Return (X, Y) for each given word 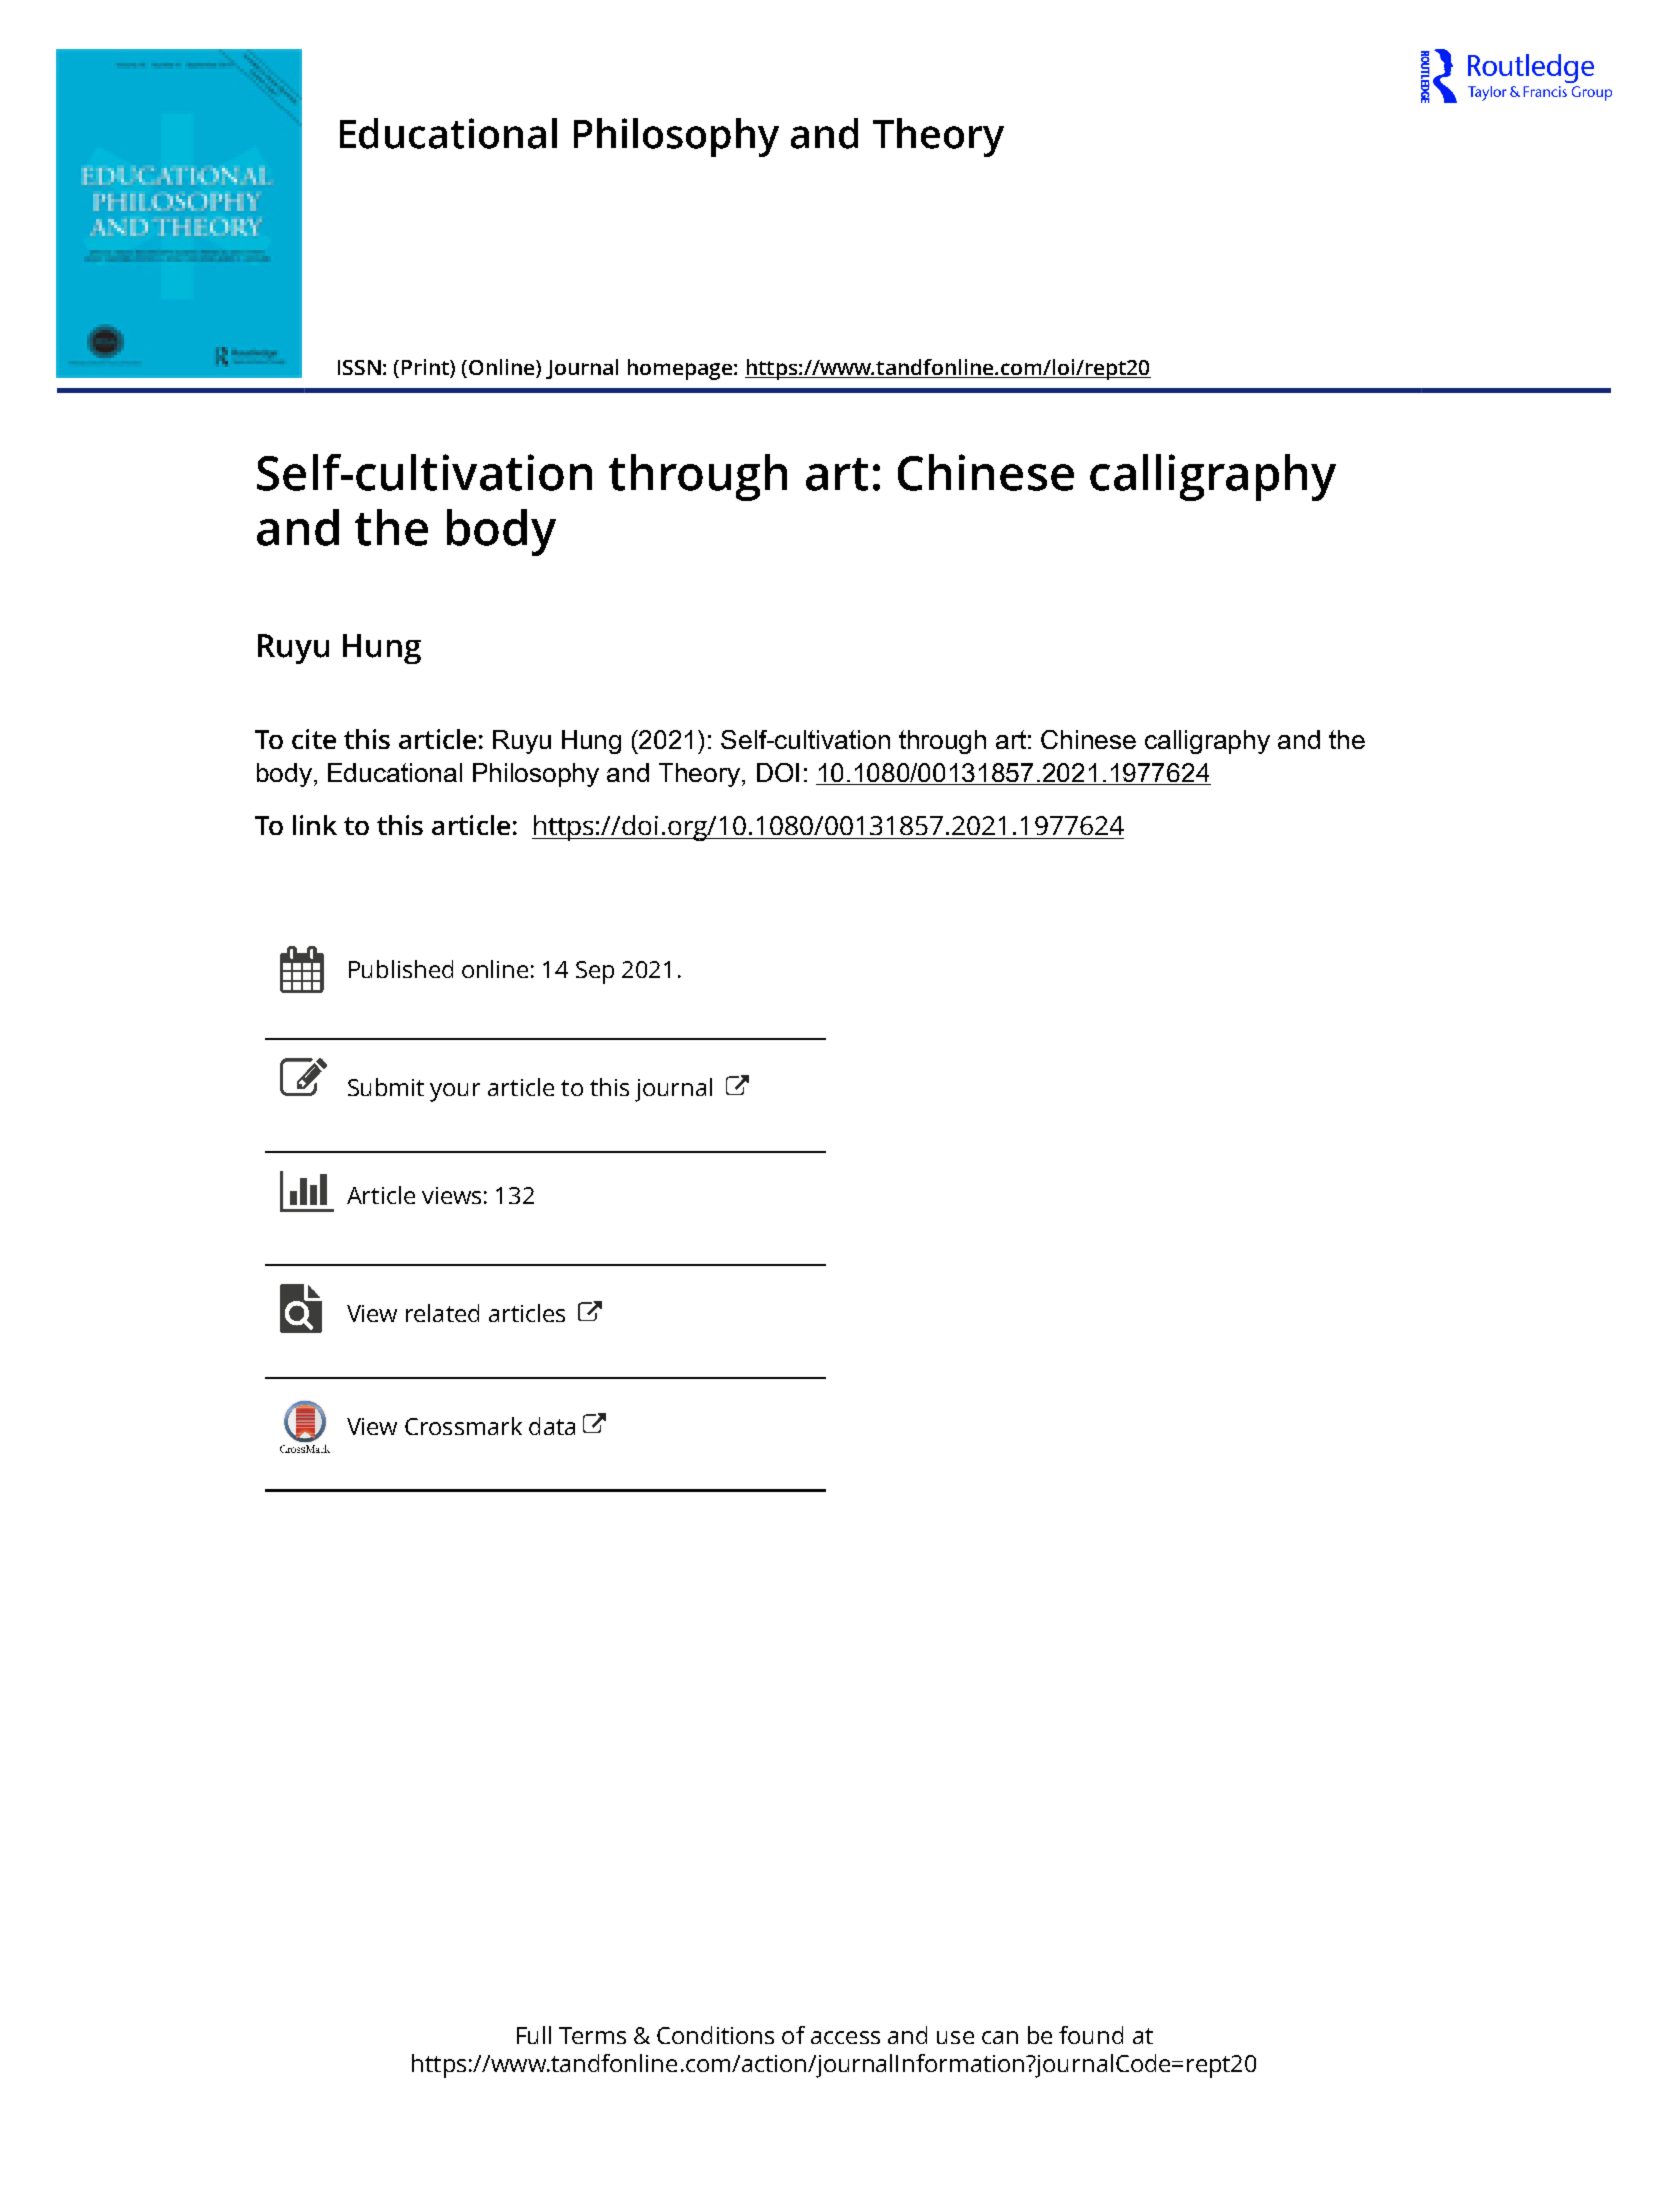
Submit (386, 1087)
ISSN (359, 367)
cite (314, 739)
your (455, 1092)
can (1000, 2037)
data (552, 1426)
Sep (595, 972)
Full (534, 2035)
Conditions (715, 2035)
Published (401, 969)
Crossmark (463, 1426)
